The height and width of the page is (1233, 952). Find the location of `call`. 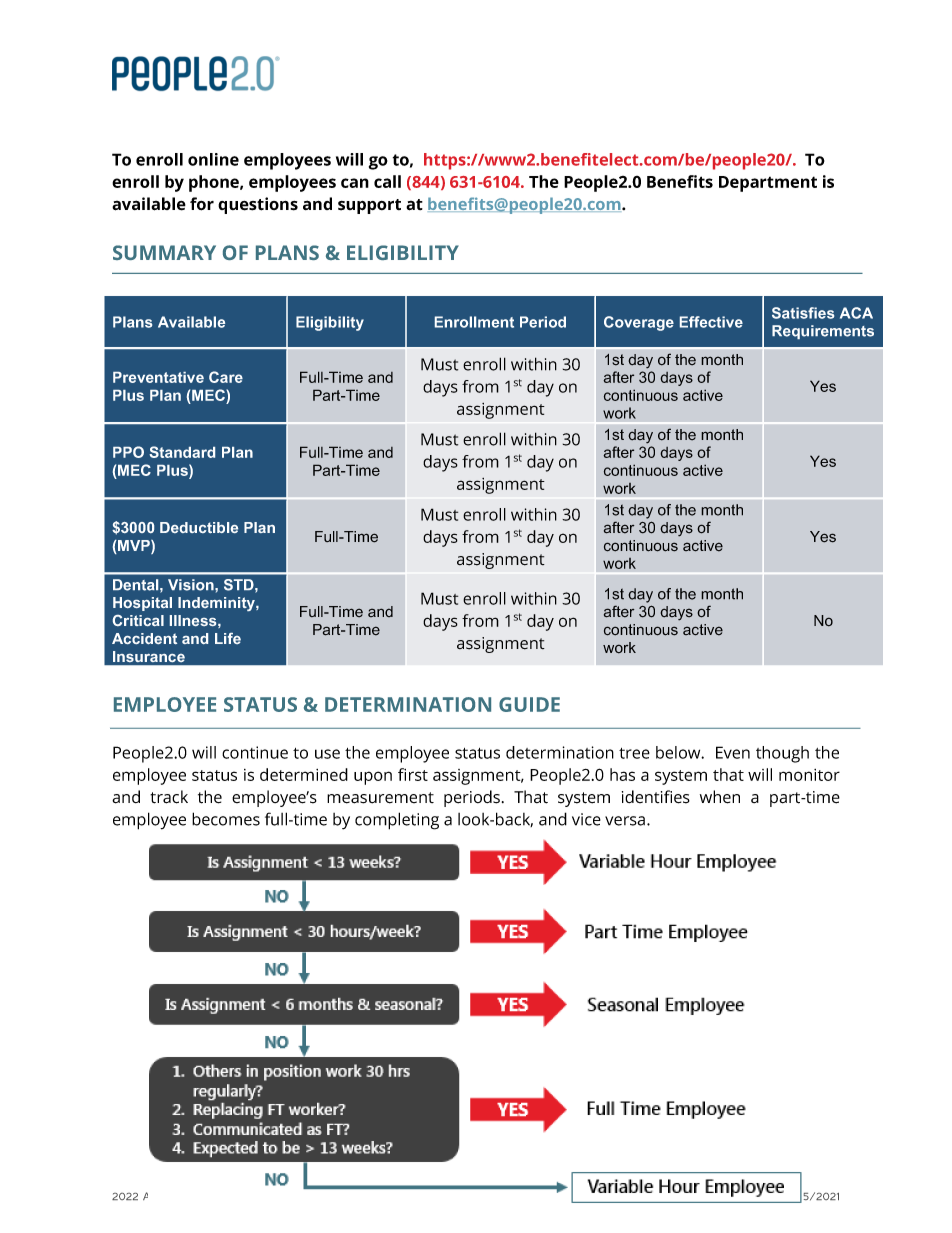

call is located at coordinates (387, 181).
